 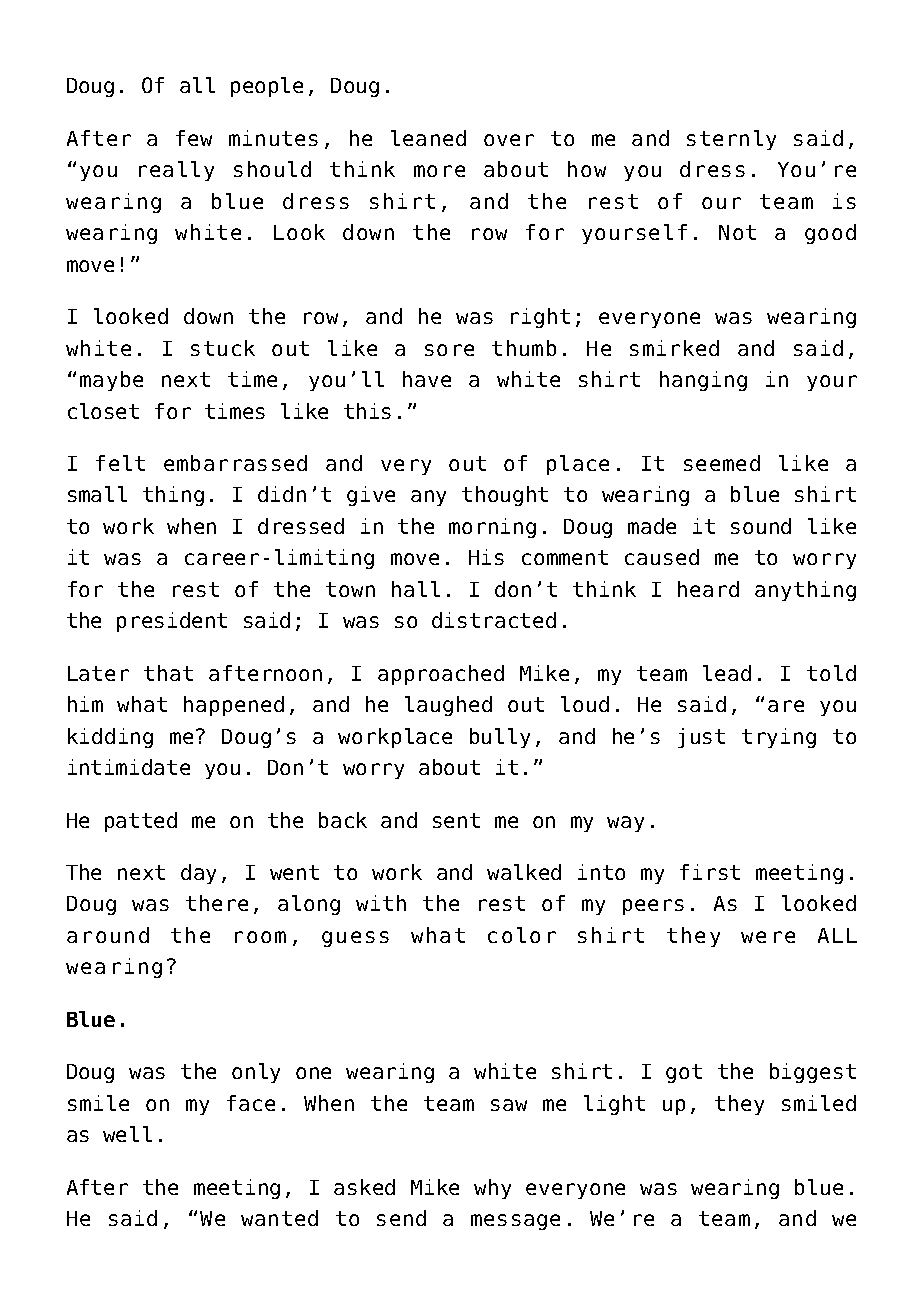 I want to click on few, so click(x=194, y=138).
